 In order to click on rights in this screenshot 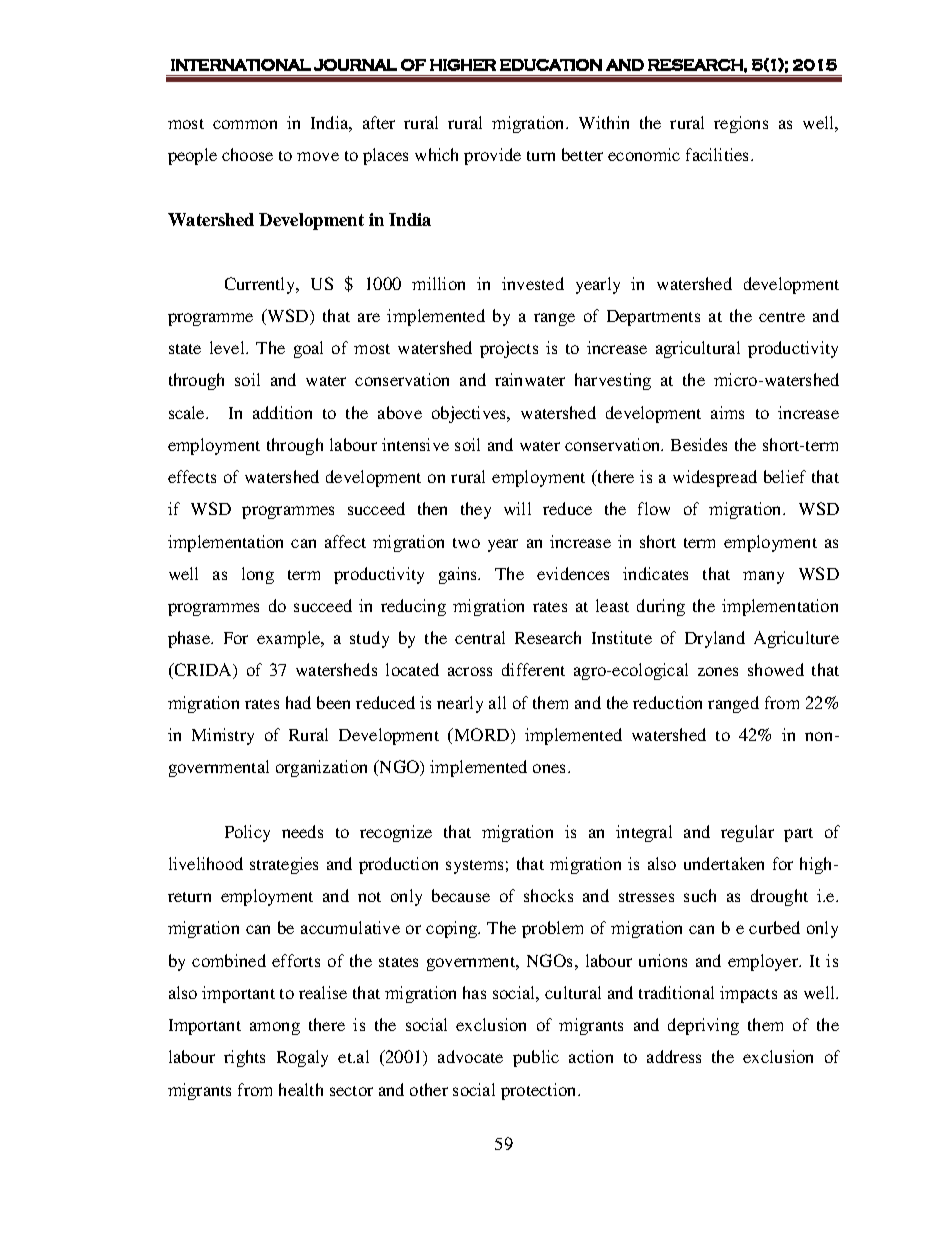, I will do `click(244, 1058)`.
